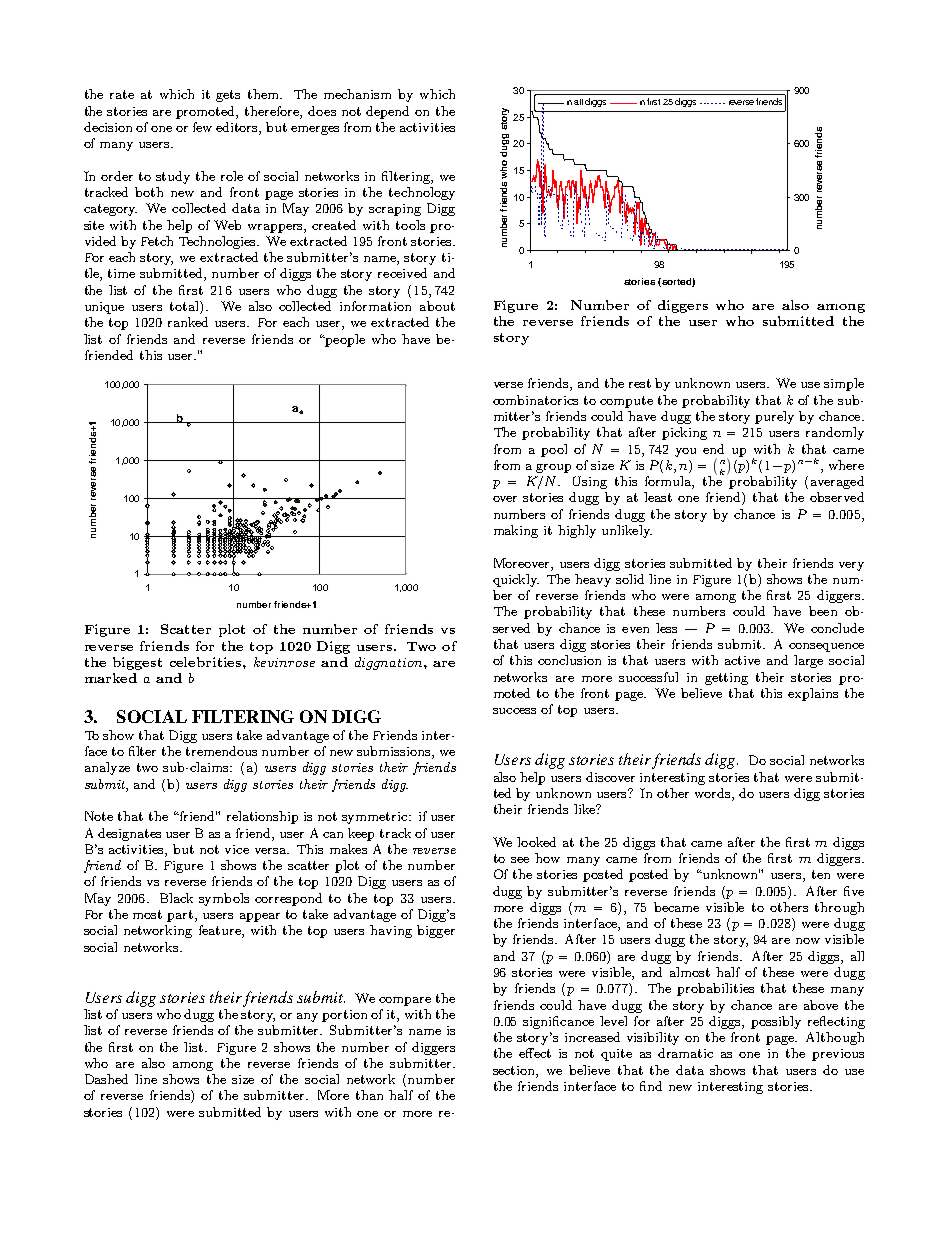  What do you see at coordinates (106, 1079) in the page?
I see `Dashed` at bounding box center [106, 1079].
